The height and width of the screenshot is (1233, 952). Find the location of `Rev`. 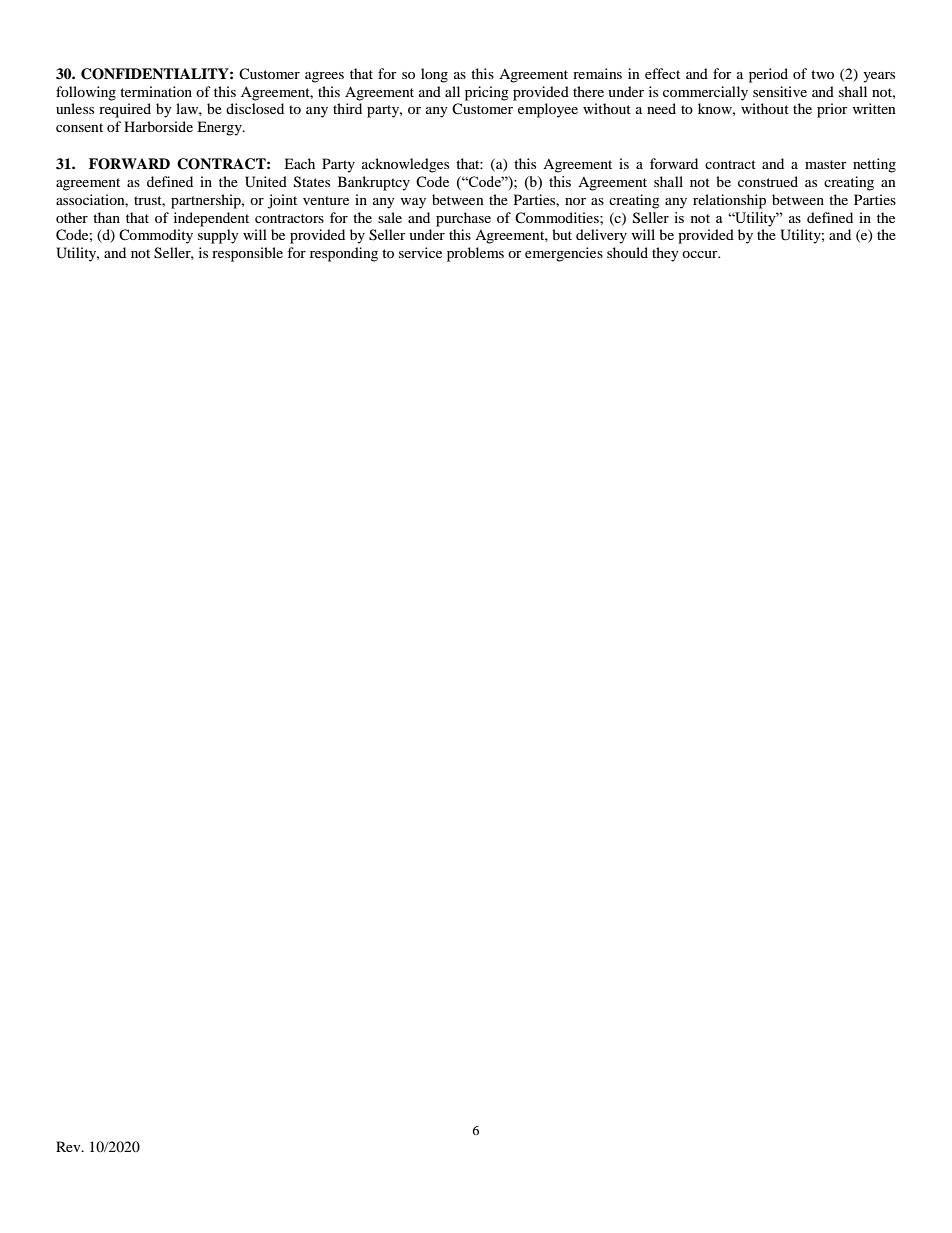

Rev is located at coordinates (69, 1146).
